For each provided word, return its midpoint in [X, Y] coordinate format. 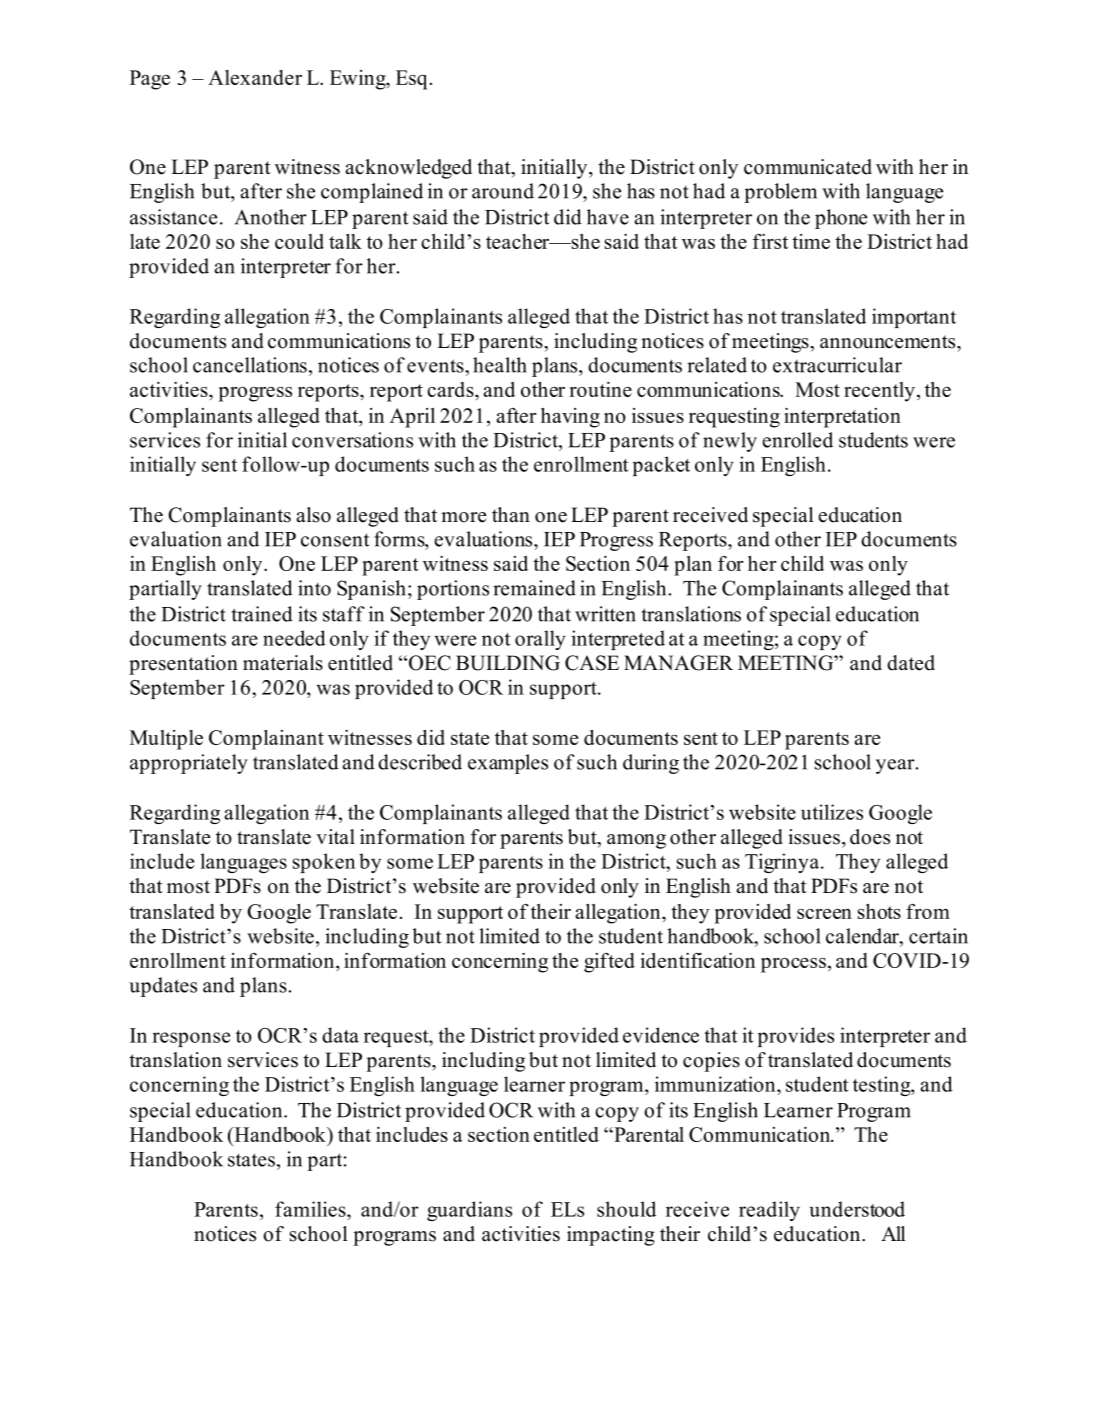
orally [540, 640]
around [503, 191]
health [500, 365]
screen [824, 914]
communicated [808, 167]
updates [163, 987]
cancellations [250, 365]
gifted [609, 963]
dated [911, 663]
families [311, 1209]
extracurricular [837, 365]
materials [283, 663]
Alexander [255, 77]
